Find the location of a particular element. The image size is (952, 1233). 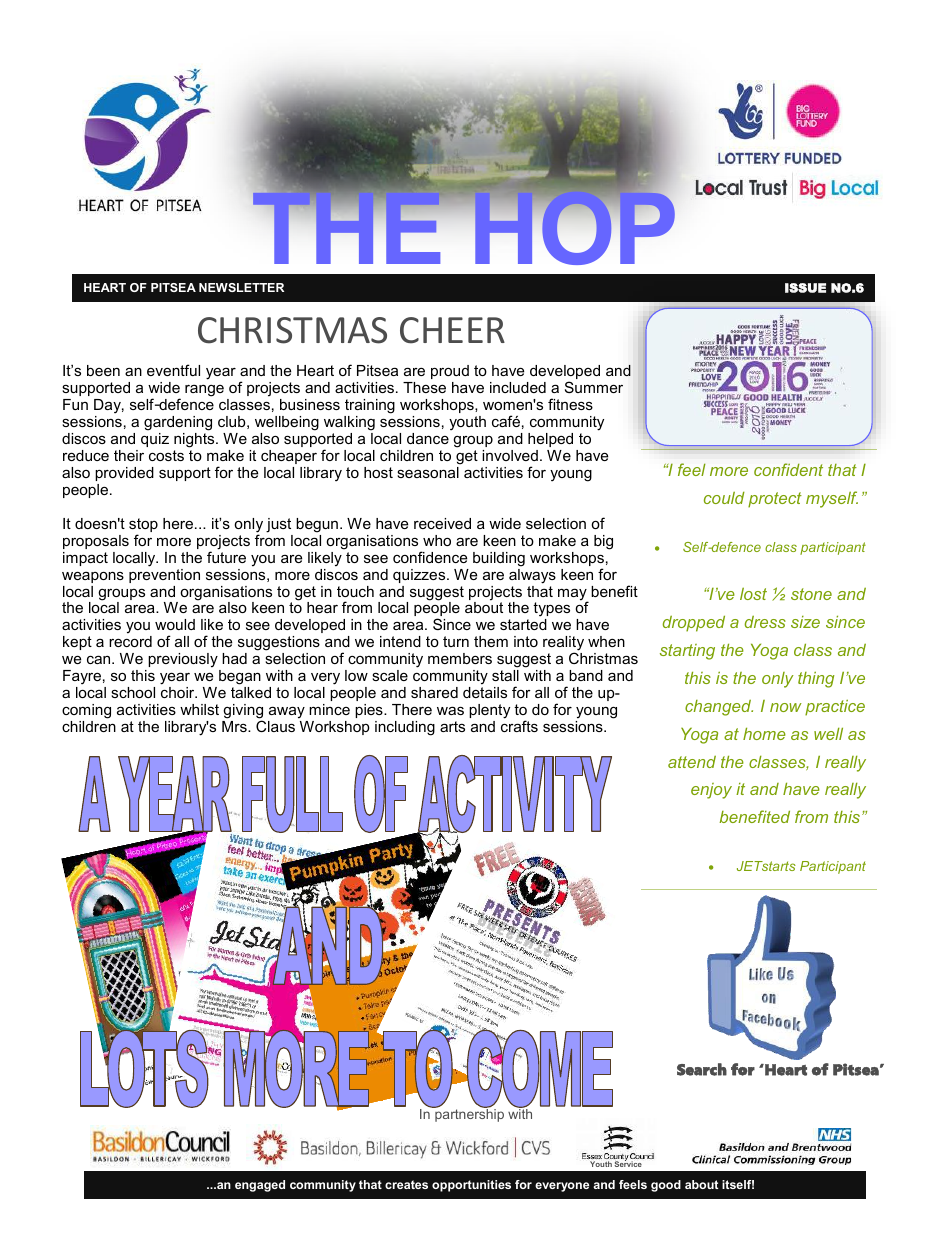

NEWSLETTER is located at coordinates (241, 287).
